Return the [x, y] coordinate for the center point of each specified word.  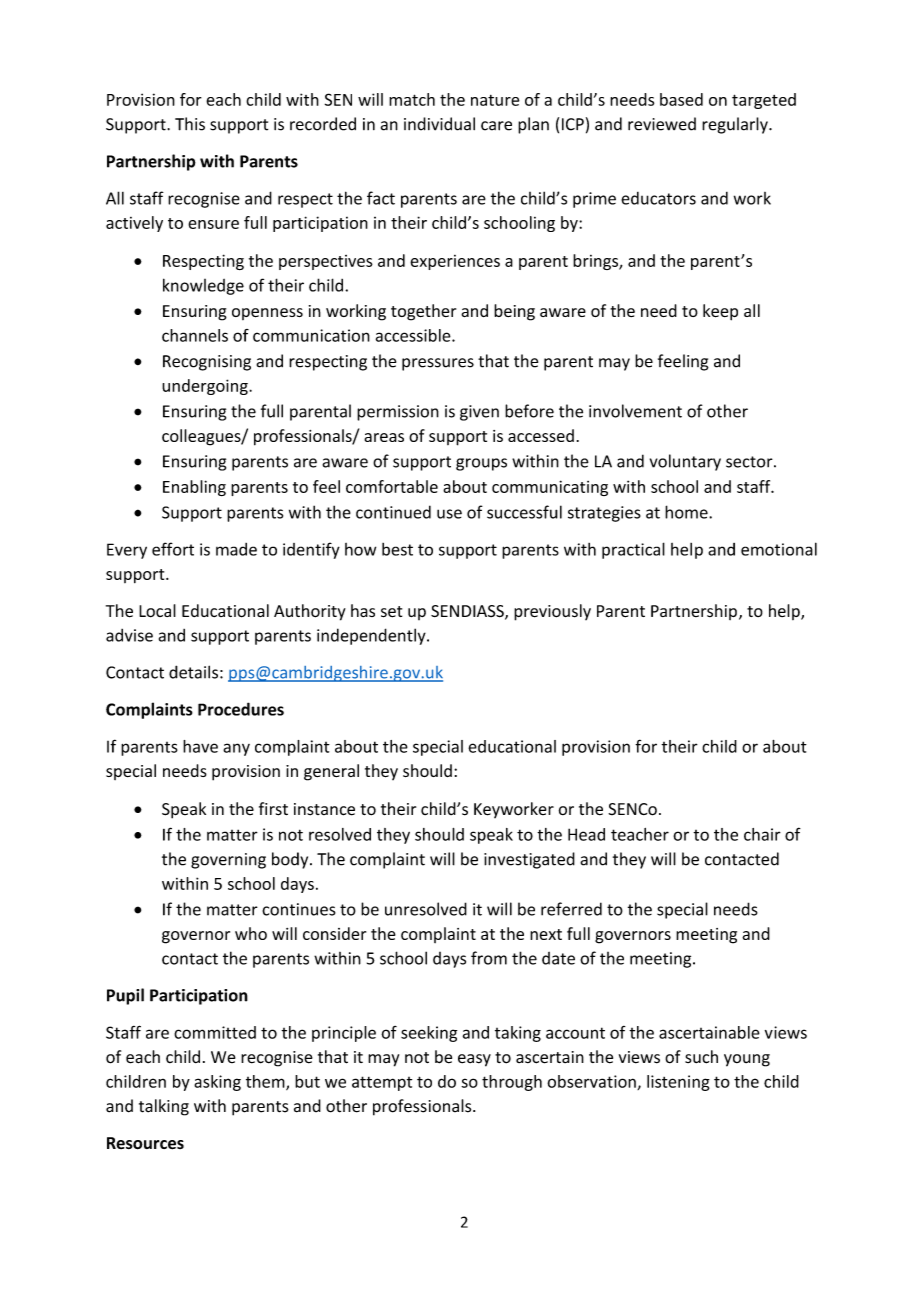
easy [474, 1060]
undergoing [206, 387]
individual [439, 124]
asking [217, 1083]
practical [633, 550]
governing [228, 861]
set [391, 612]
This [190, 124]
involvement [635, 411]
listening [678, 1083]
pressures [438, 364]
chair [762, 834]
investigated [529, 860]
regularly [736, 125]
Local [157, 611]
